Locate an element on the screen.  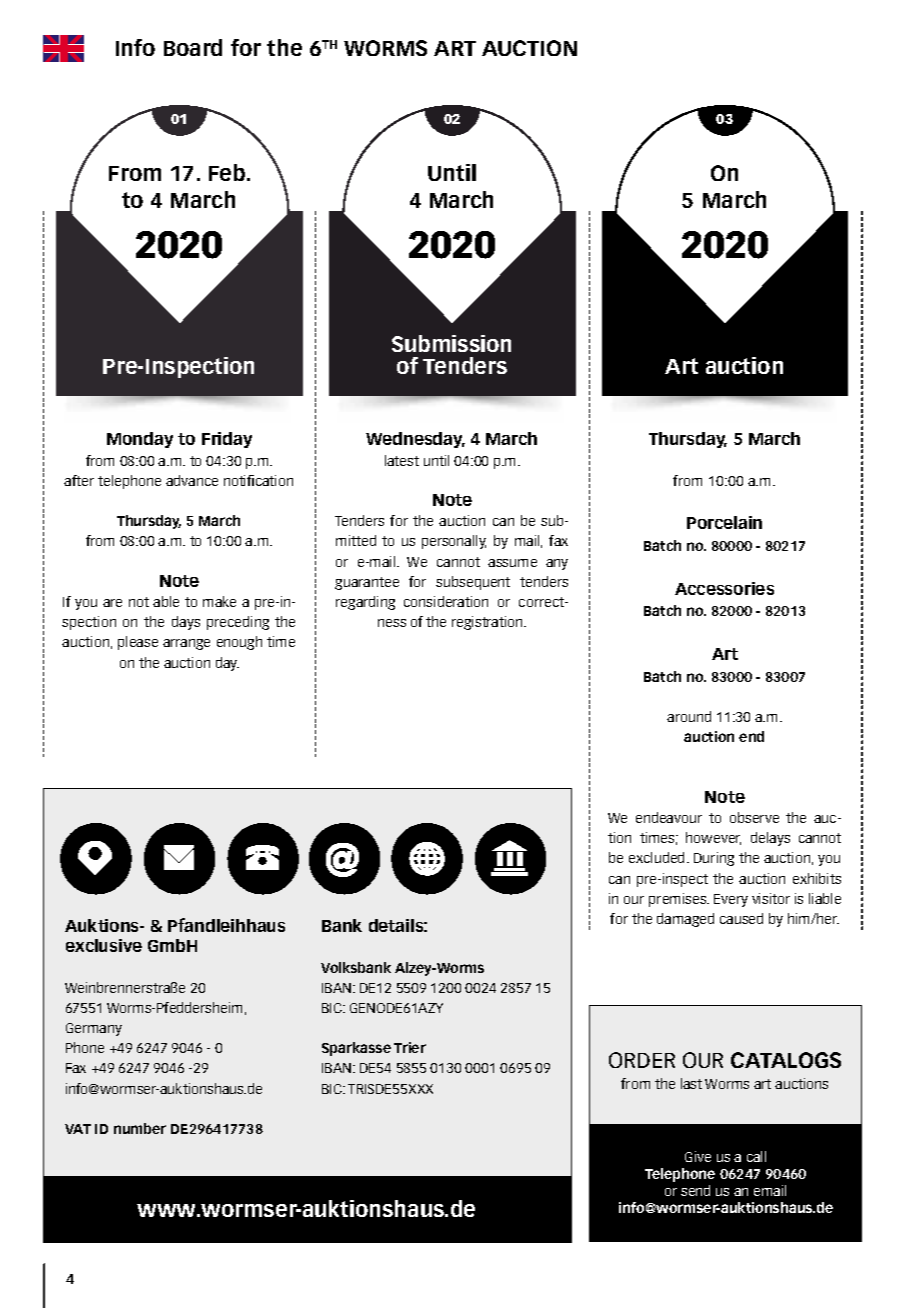
call is located at coordinates (756, 1156).
